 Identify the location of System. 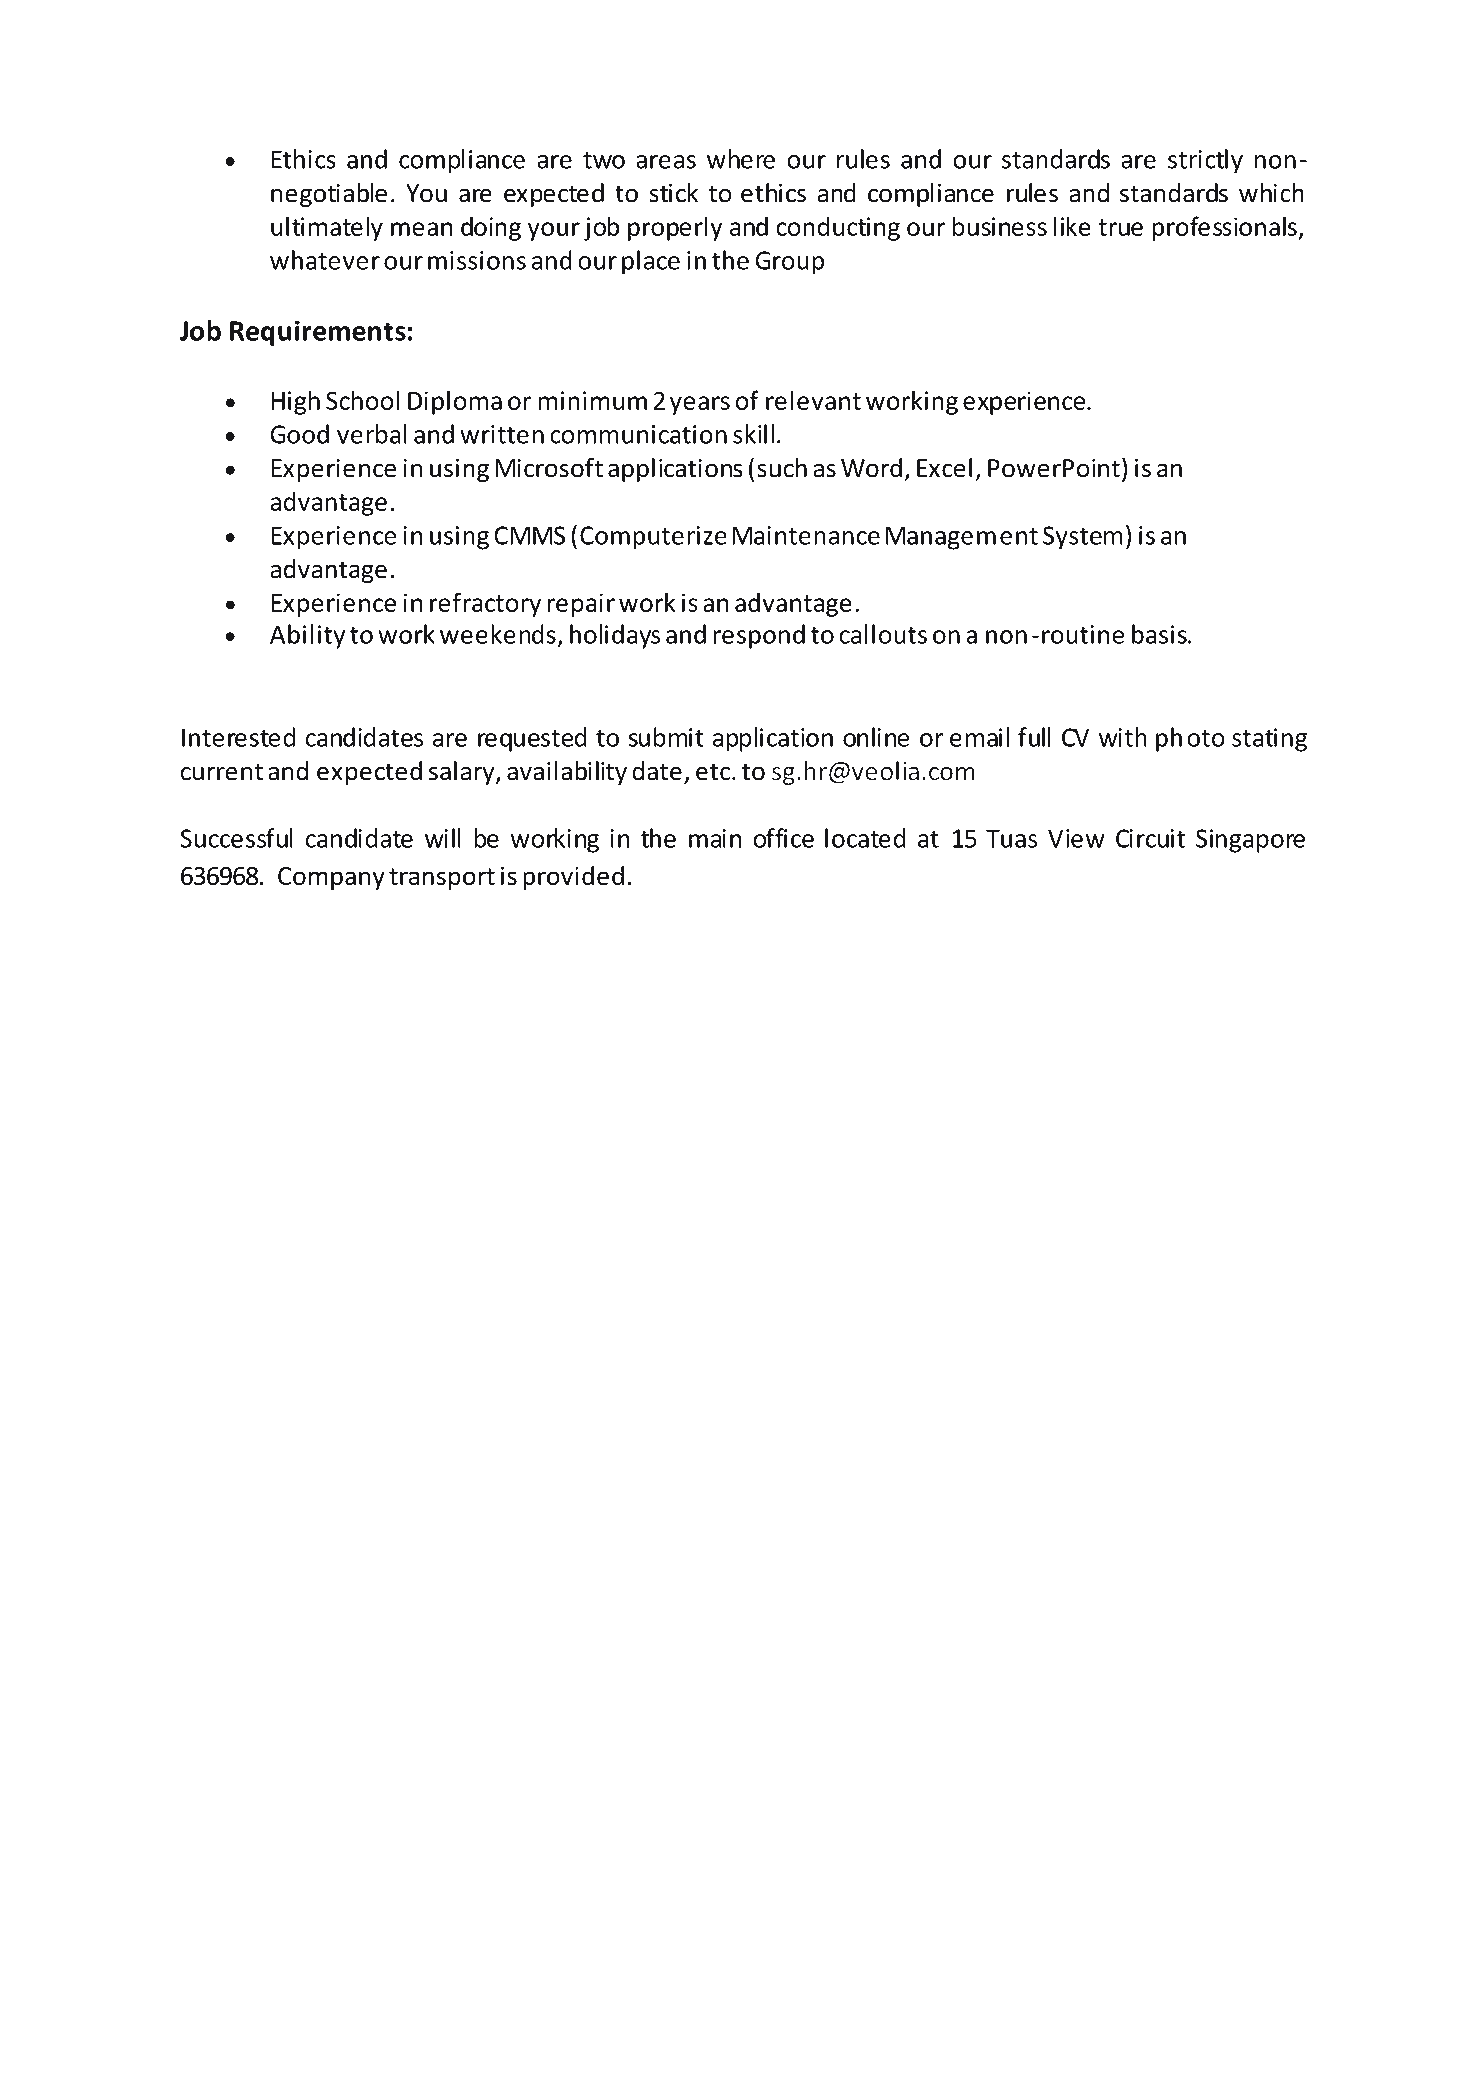
(1083, 538).
